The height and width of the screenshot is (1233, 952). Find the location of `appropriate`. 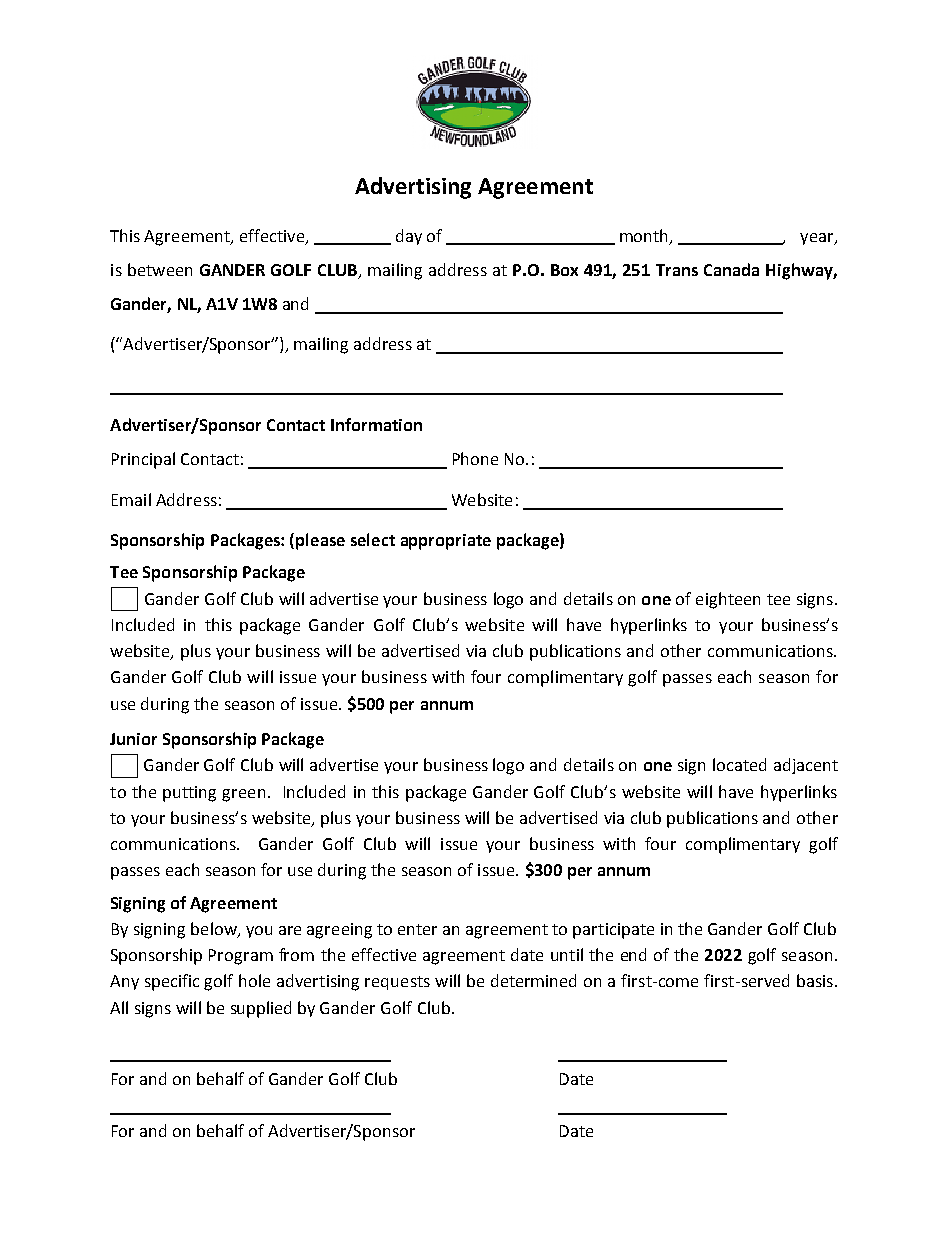

appropriate is located at coordinates (446, 542).
